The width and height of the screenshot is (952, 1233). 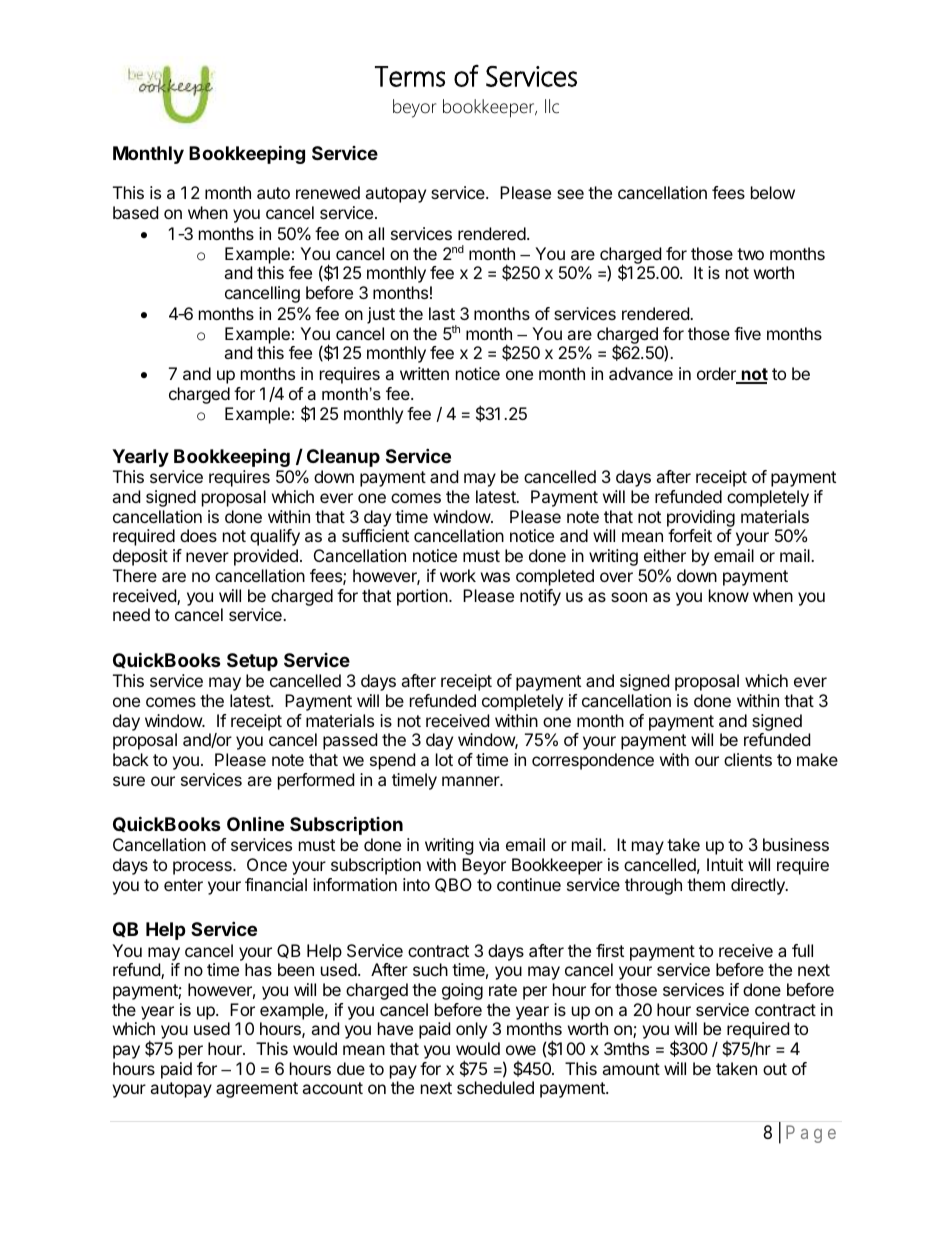 What do you see at coordinates (775, 1069) in the screenshot?
I see `out` at bounding box center [775, 1069].
